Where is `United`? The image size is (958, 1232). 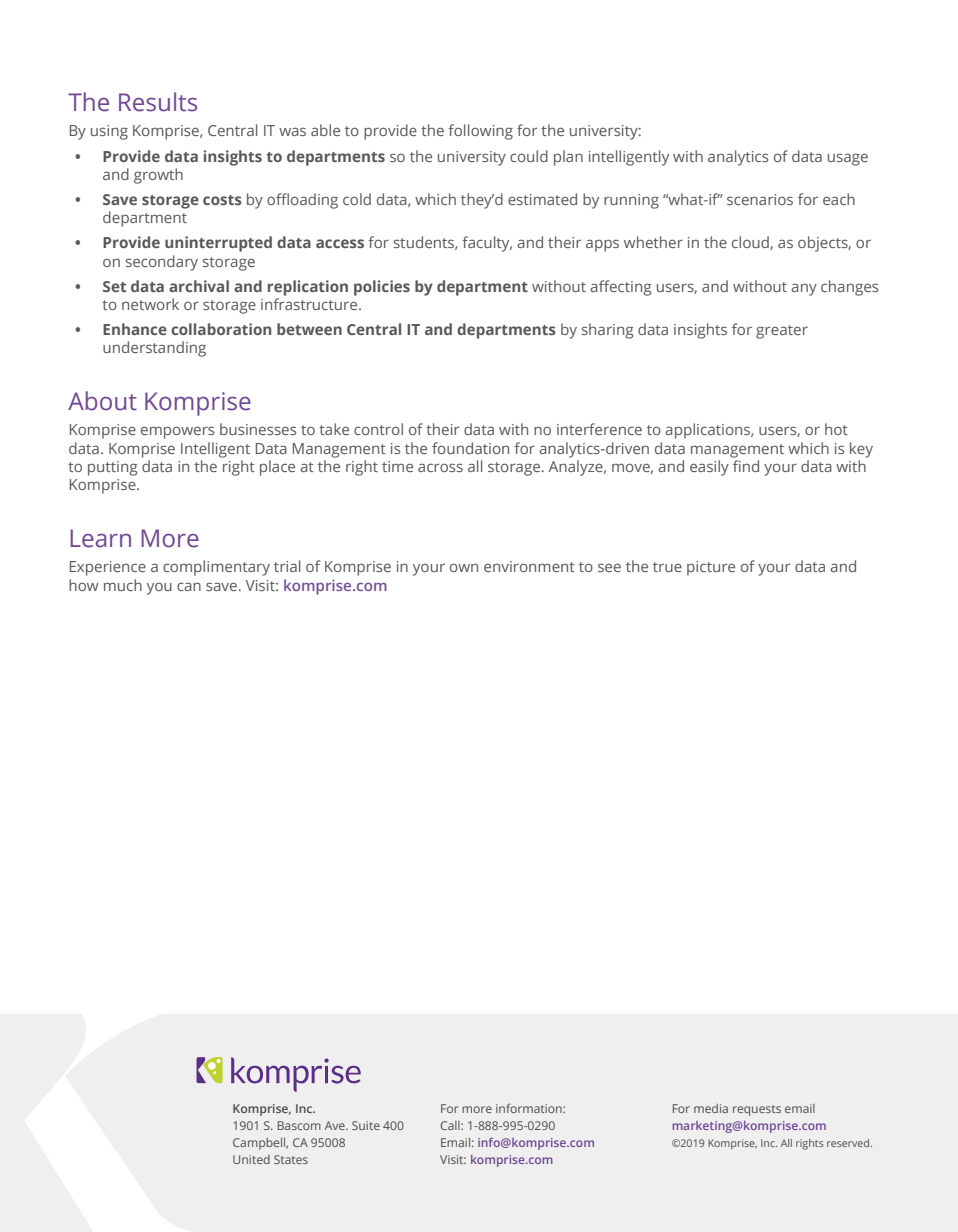
United is located at coordinates (251, 1159).
